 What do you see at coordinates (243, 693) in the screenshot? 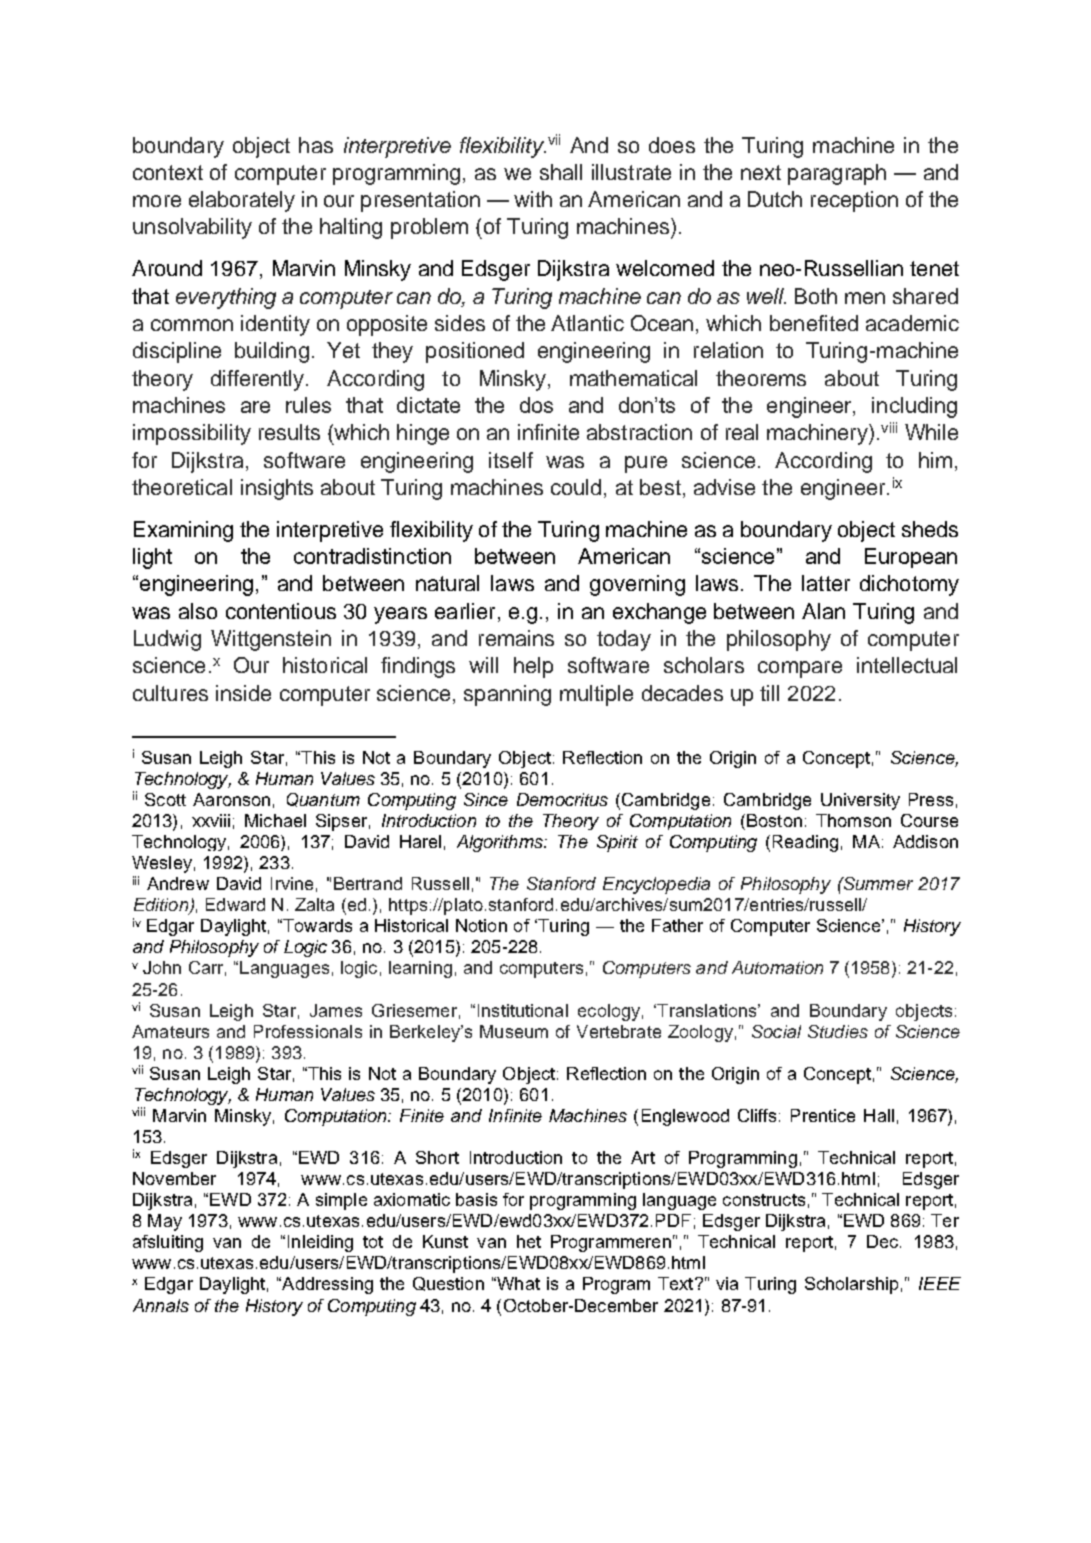
I see `inside` at bounding box center [243, 693].
